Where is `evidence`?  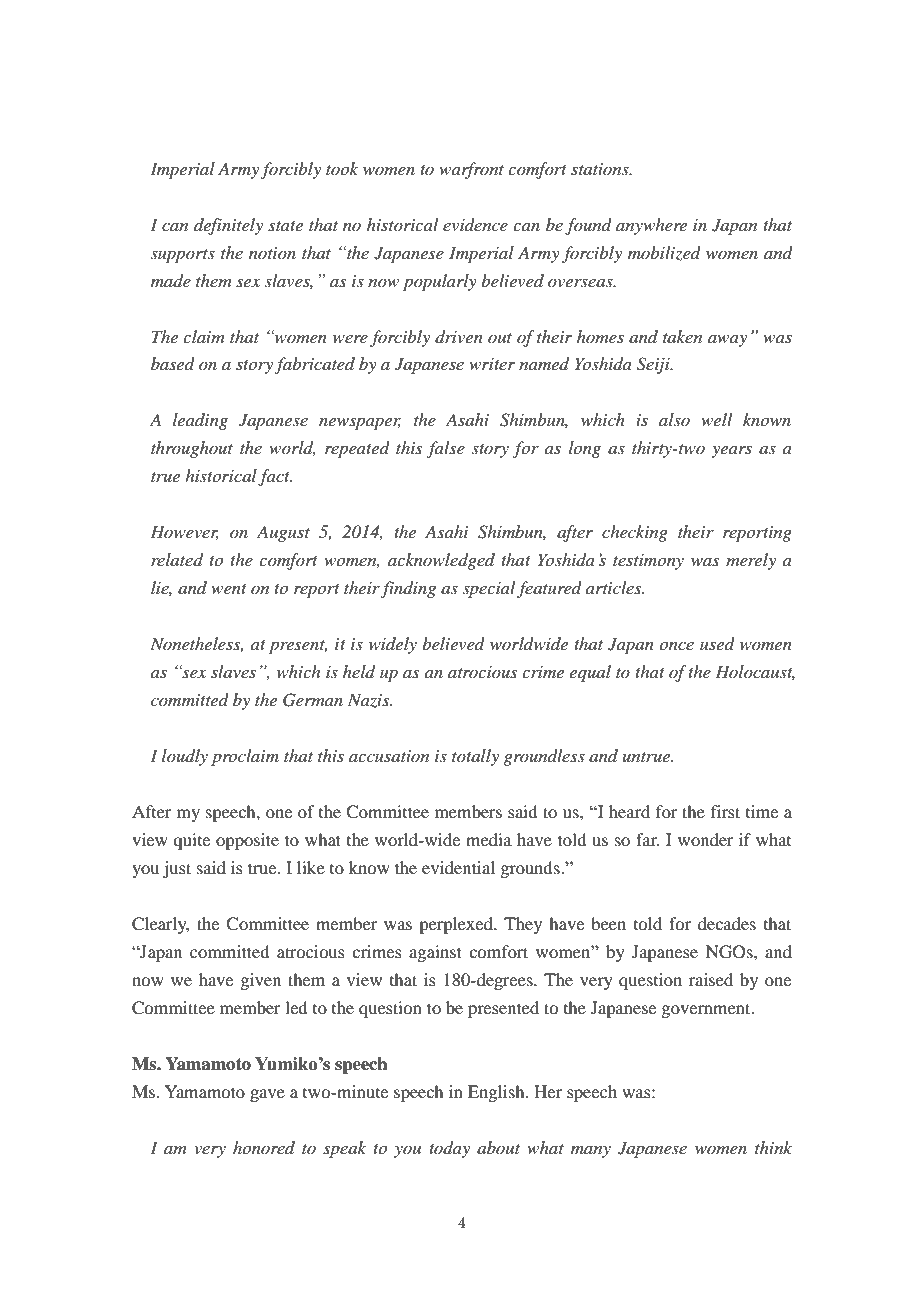
evidence is located at coordinates (475, 224).
